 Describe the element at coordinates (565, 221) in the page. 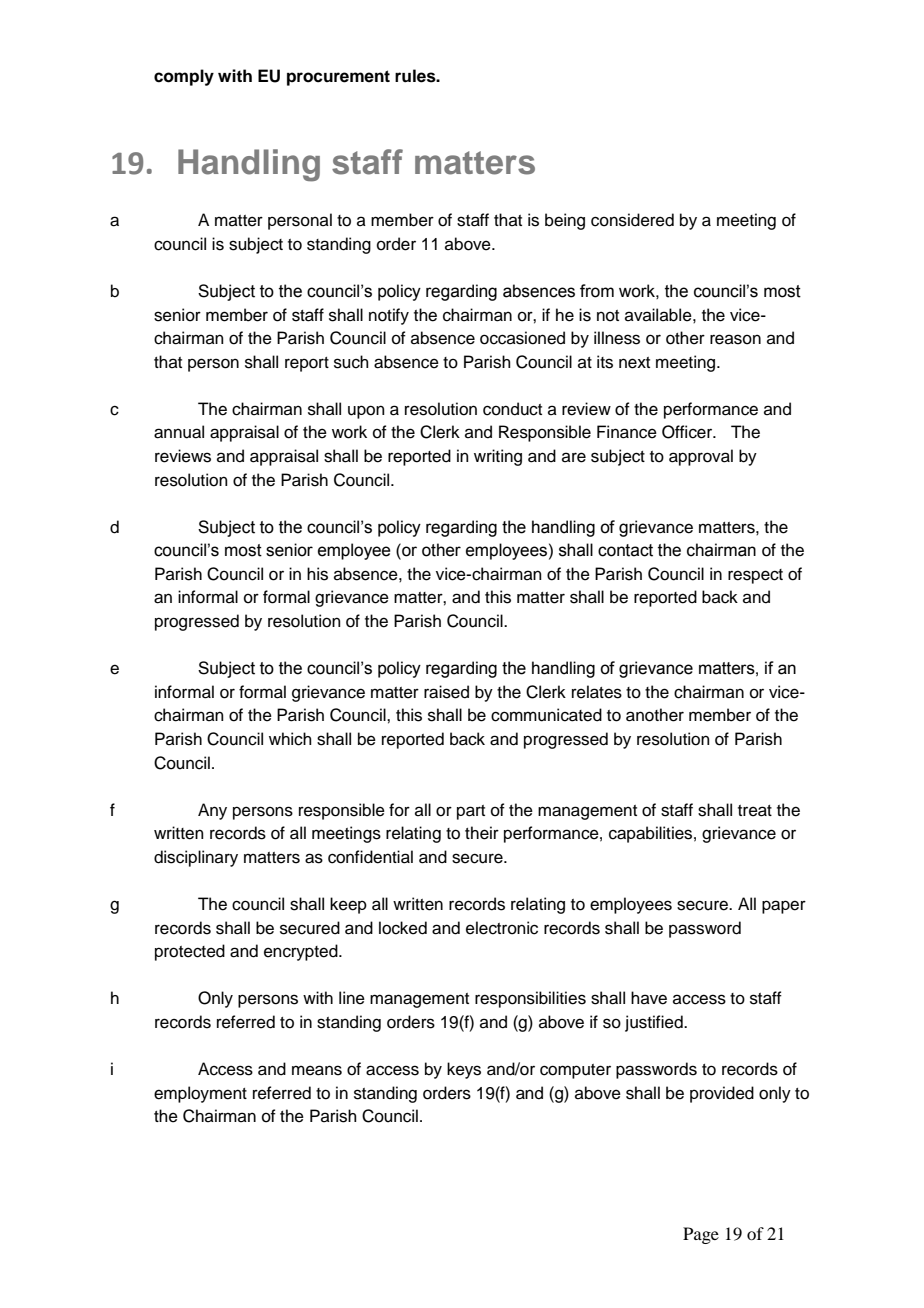

I see `being` at that location.
